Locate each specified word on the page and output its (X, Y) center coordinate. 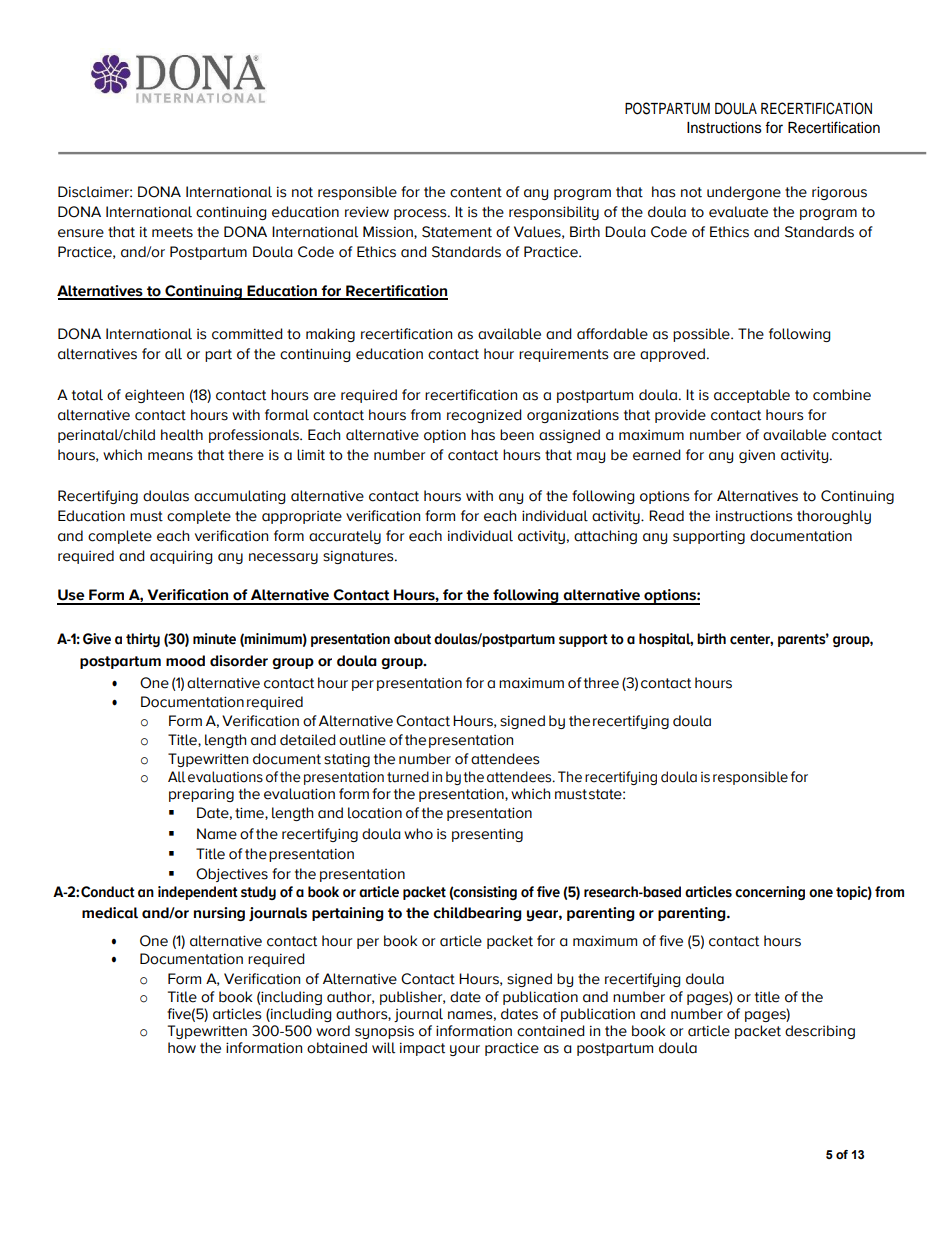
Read (666, 516)
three (601, 683)
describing (820, 1032)
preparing (201, 795)
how (182, 1048)
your (465, 1050)
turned (408, 777)
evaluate (738, 212)
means (170, 456)
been (517, 435)
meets (172, 232)
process (421, 214)
